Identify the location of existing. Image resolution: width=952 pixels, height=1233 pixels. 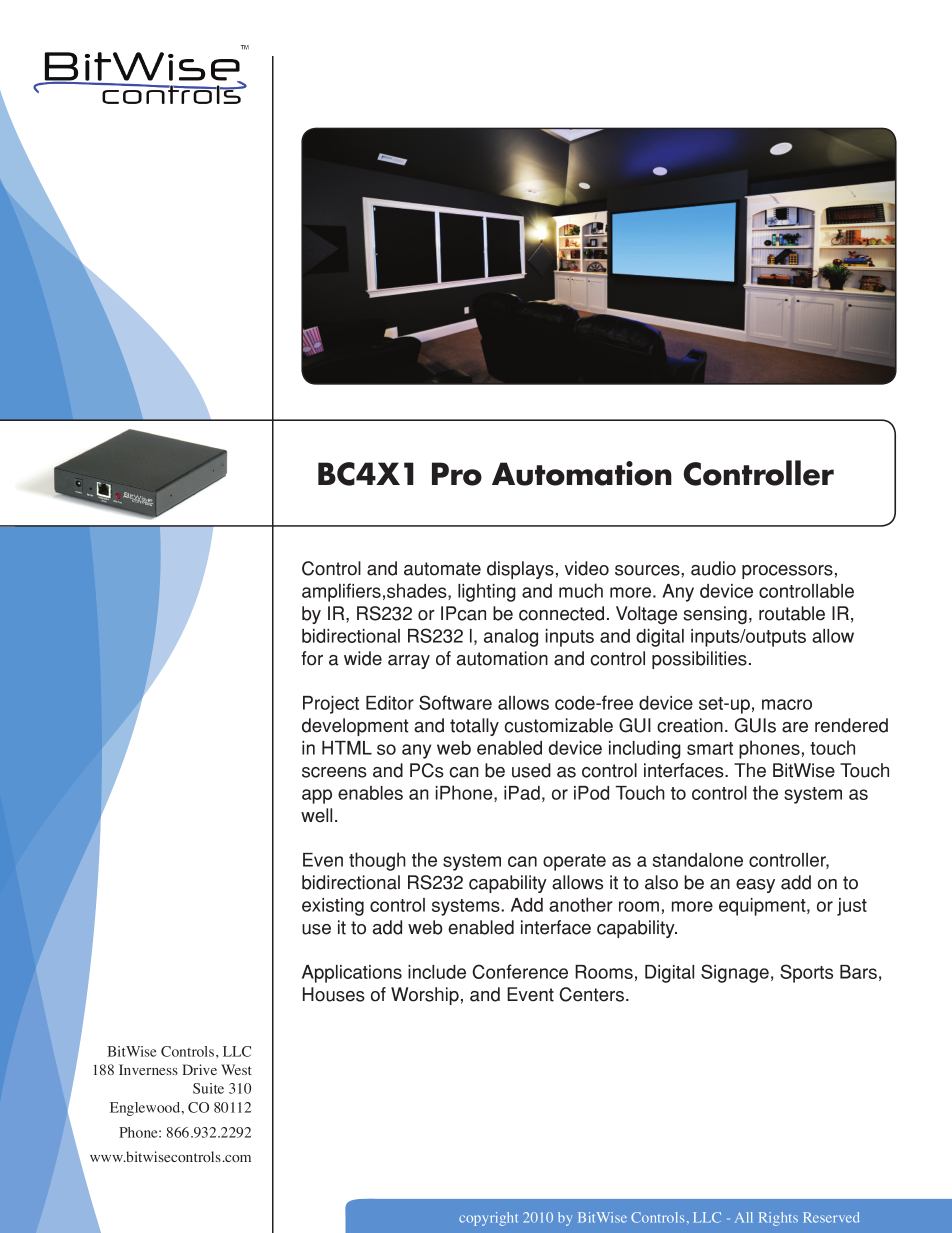
(333, 907).
